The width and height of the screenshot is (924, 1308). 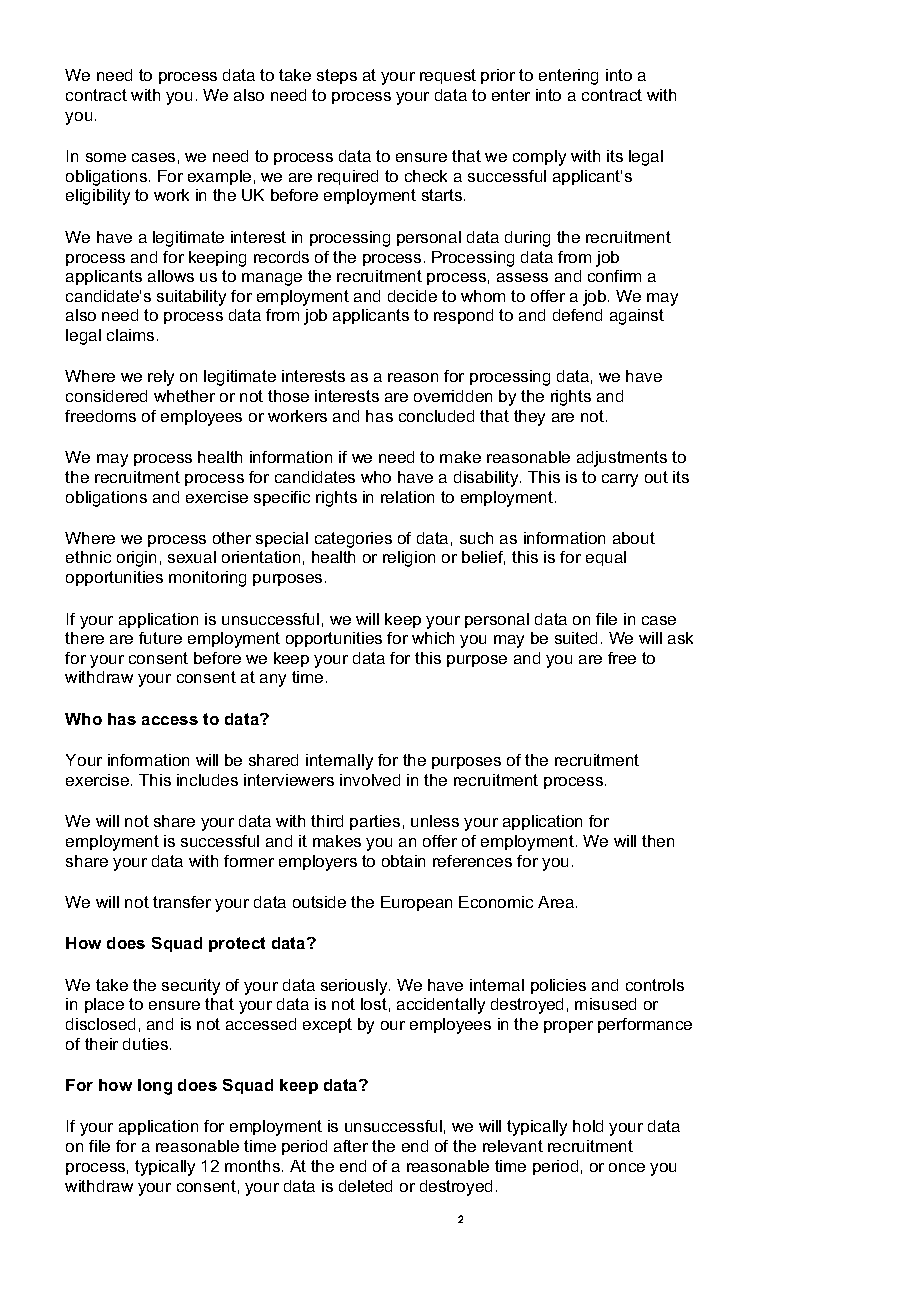 What do you see at coordinates (539, 158) in the screenshot?
I see `comply` at bounding box center [539, 158].
